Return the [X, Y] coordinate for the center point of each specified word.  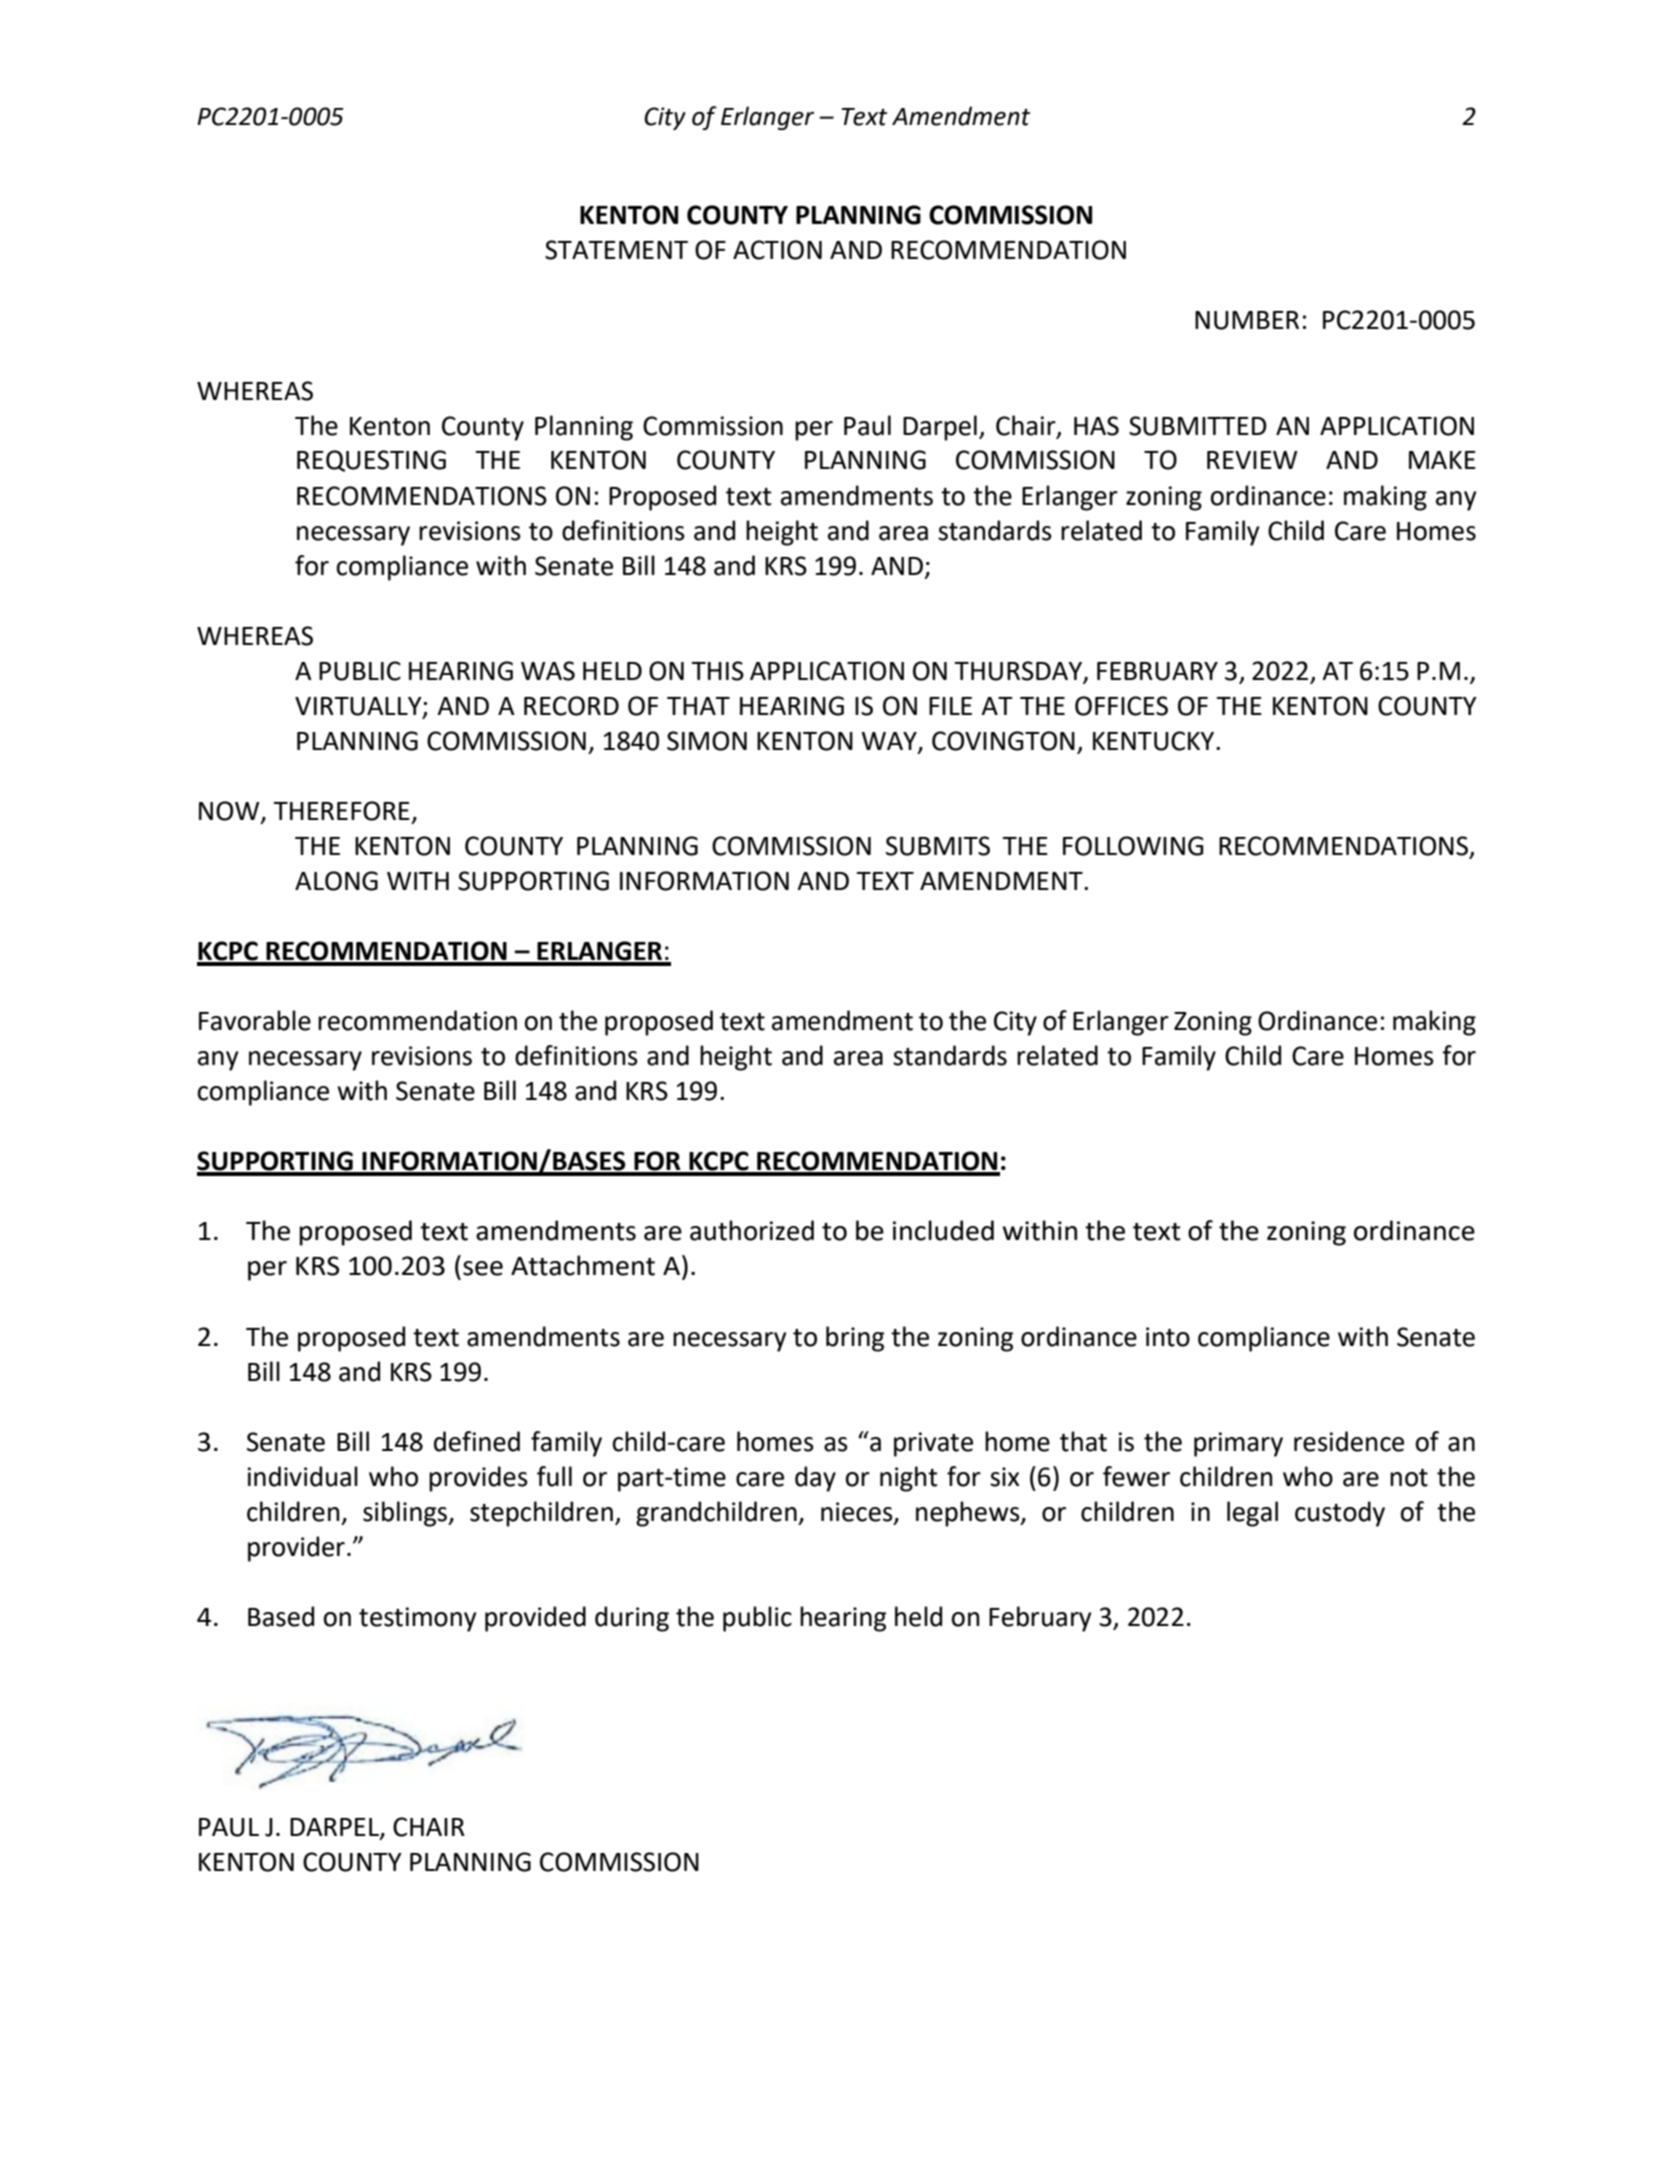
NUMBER [1247, 320]
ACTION [777, 250]
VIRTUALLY [359, 707]
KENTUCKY [1155, 741]
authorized [752, 1230]
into [1168, 1337]
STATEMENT [616, 250]
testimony [418, 1619]
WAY [890, 742]
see [483, 1268]
